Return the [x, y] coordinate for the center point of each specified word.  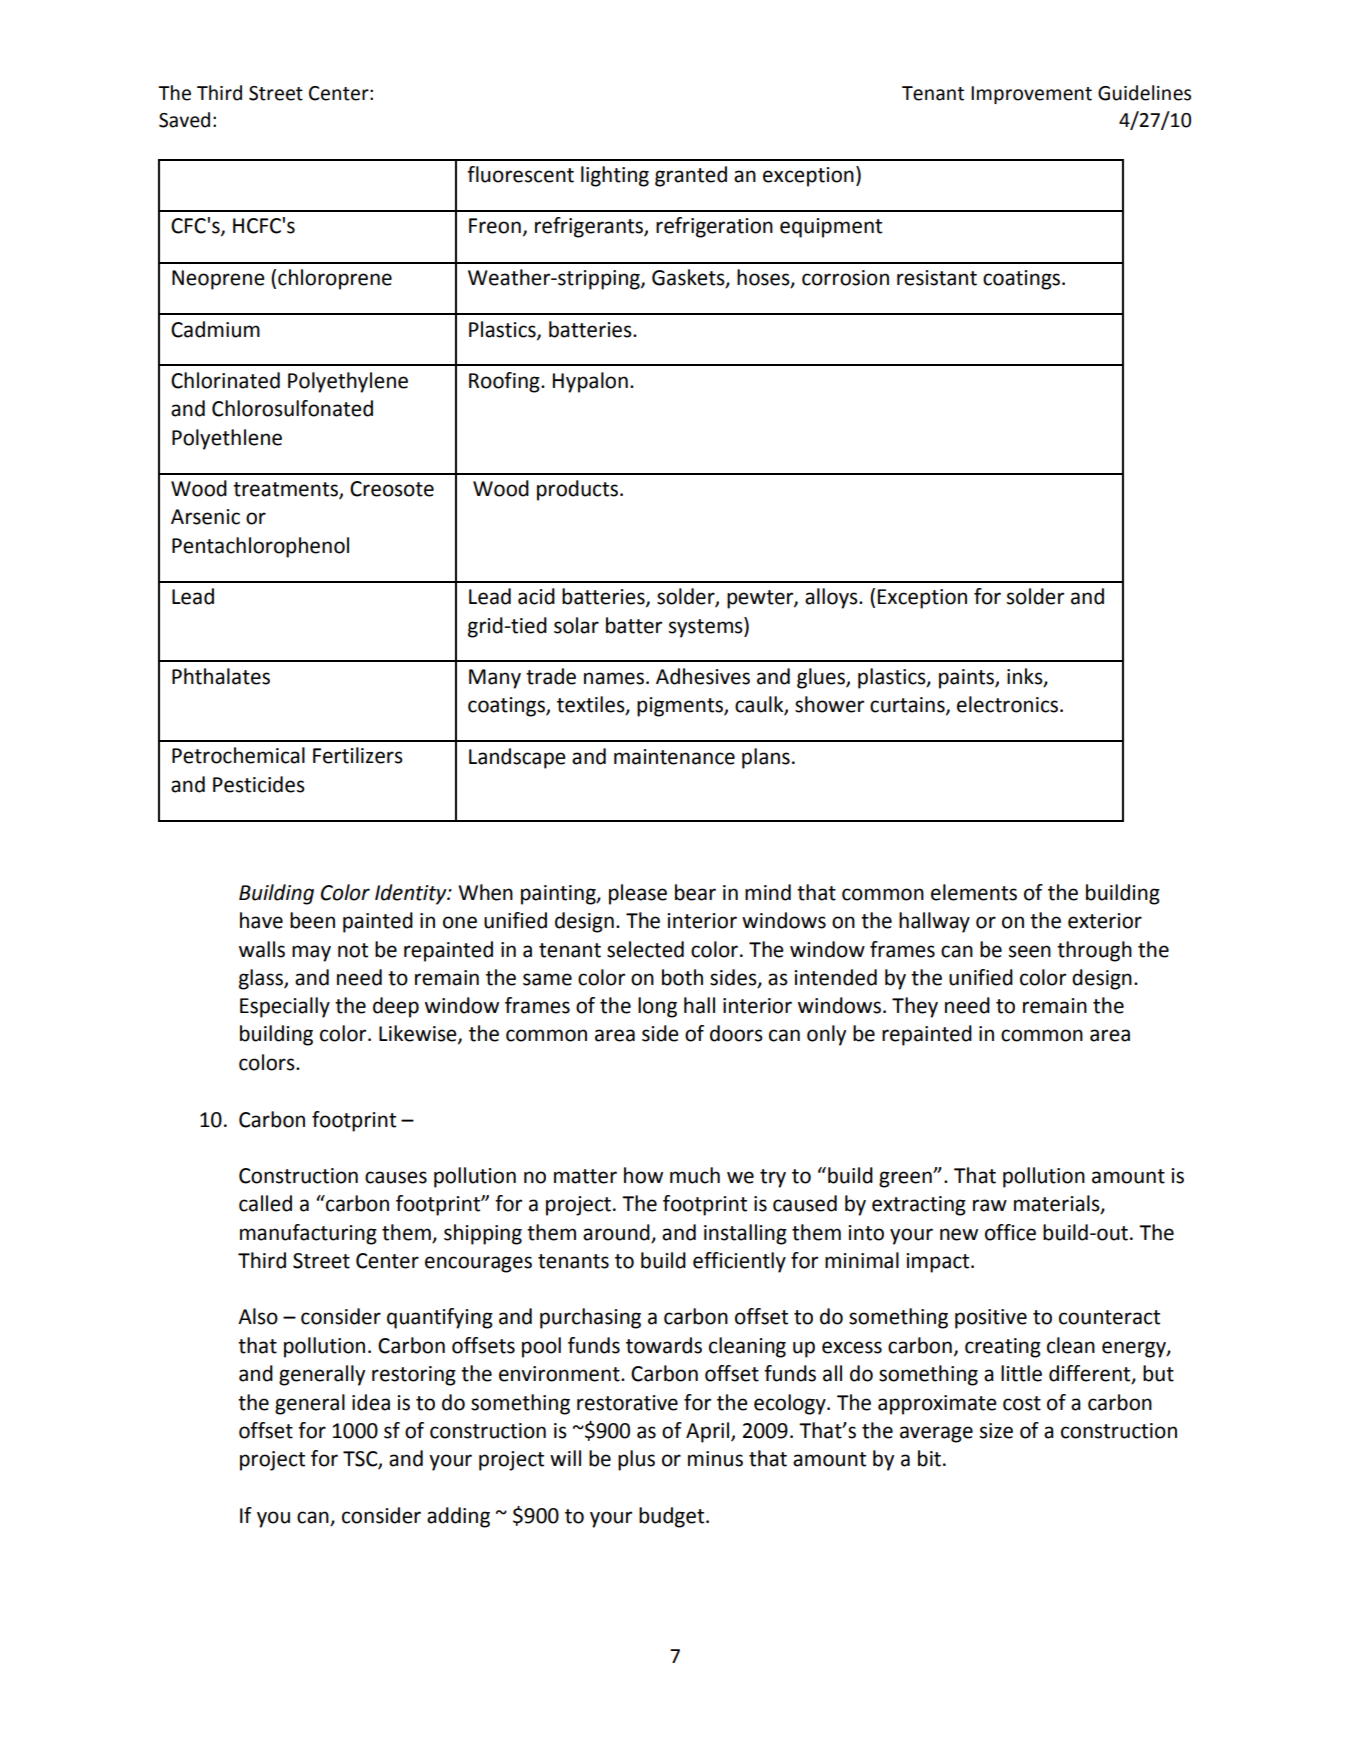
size [996, 1431]
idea [371, 1402]
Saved [184, 120]
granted [691, 176]
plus [636, 1460]
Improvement [1031, 95]
